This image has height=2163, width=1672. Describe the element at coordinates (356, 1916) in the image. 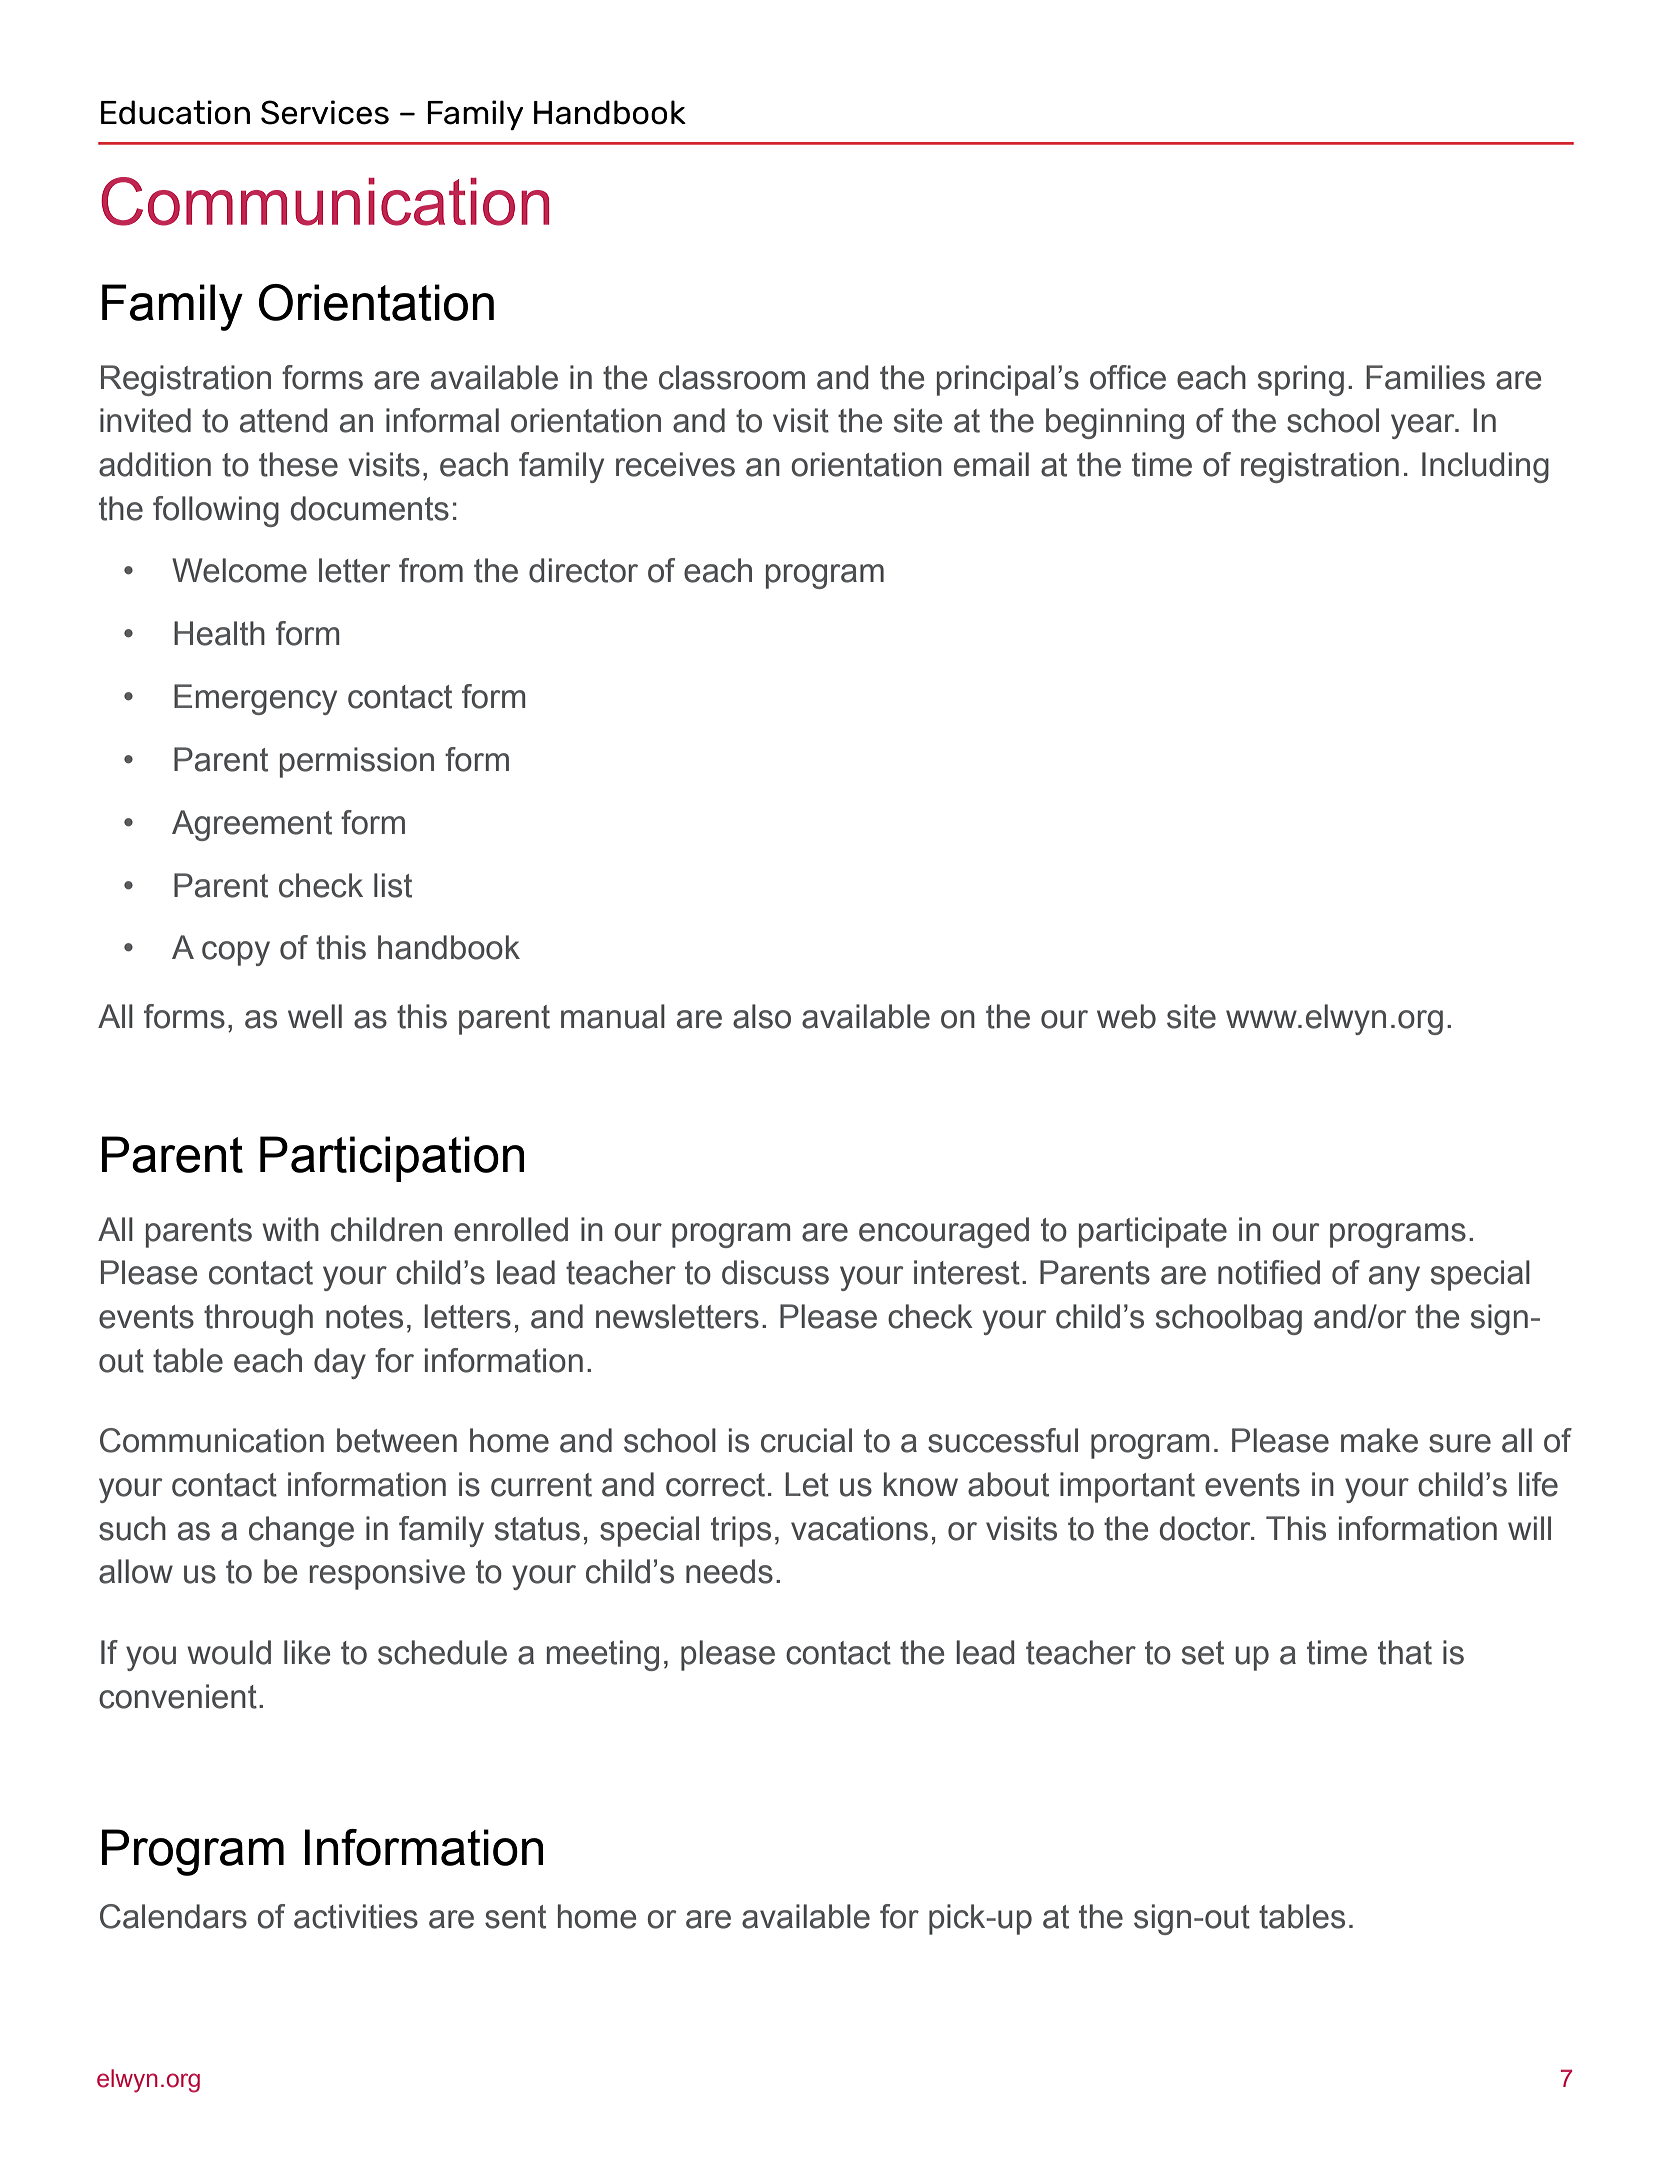

I see `activities` at that location.
